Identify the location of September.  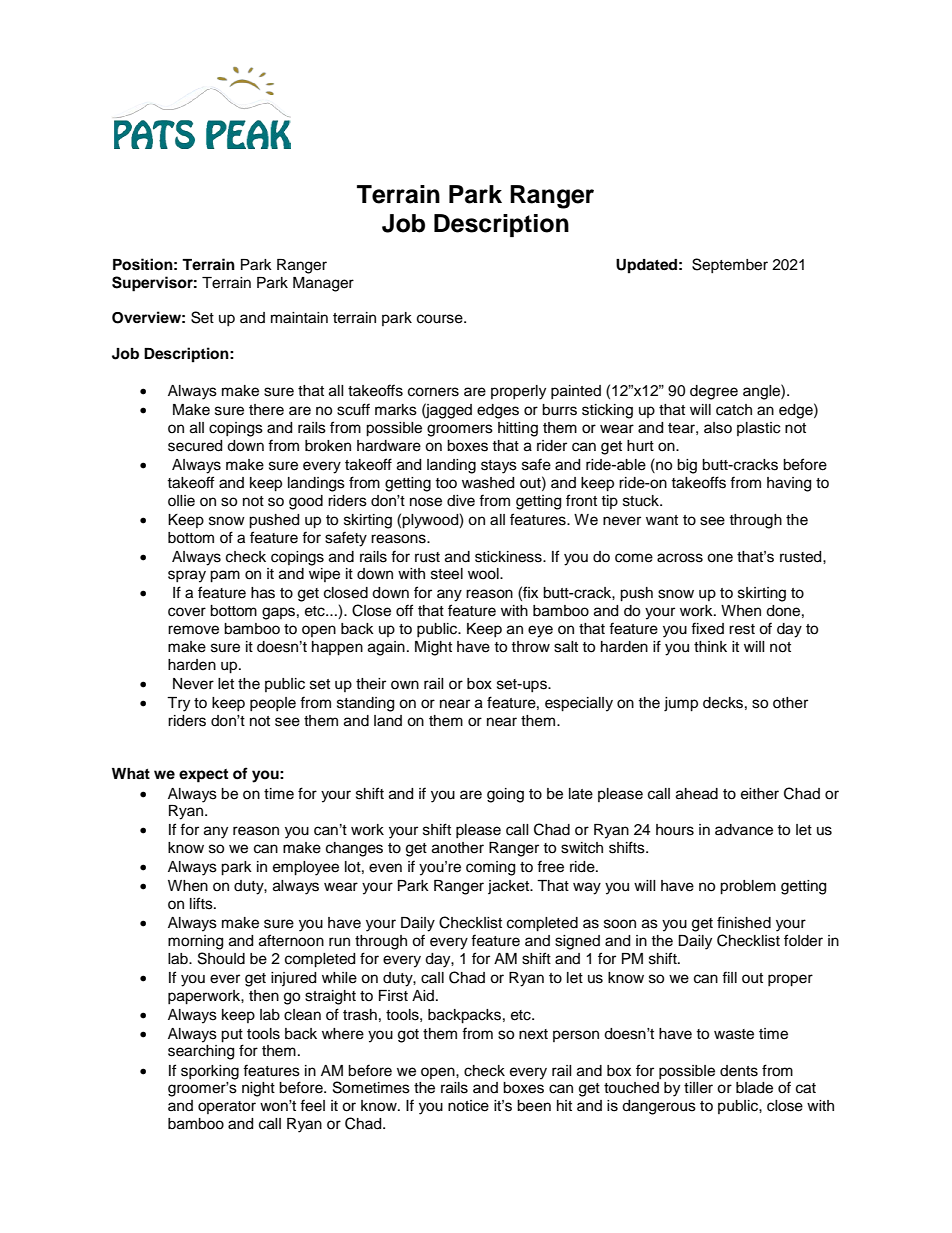
(730, 265).
